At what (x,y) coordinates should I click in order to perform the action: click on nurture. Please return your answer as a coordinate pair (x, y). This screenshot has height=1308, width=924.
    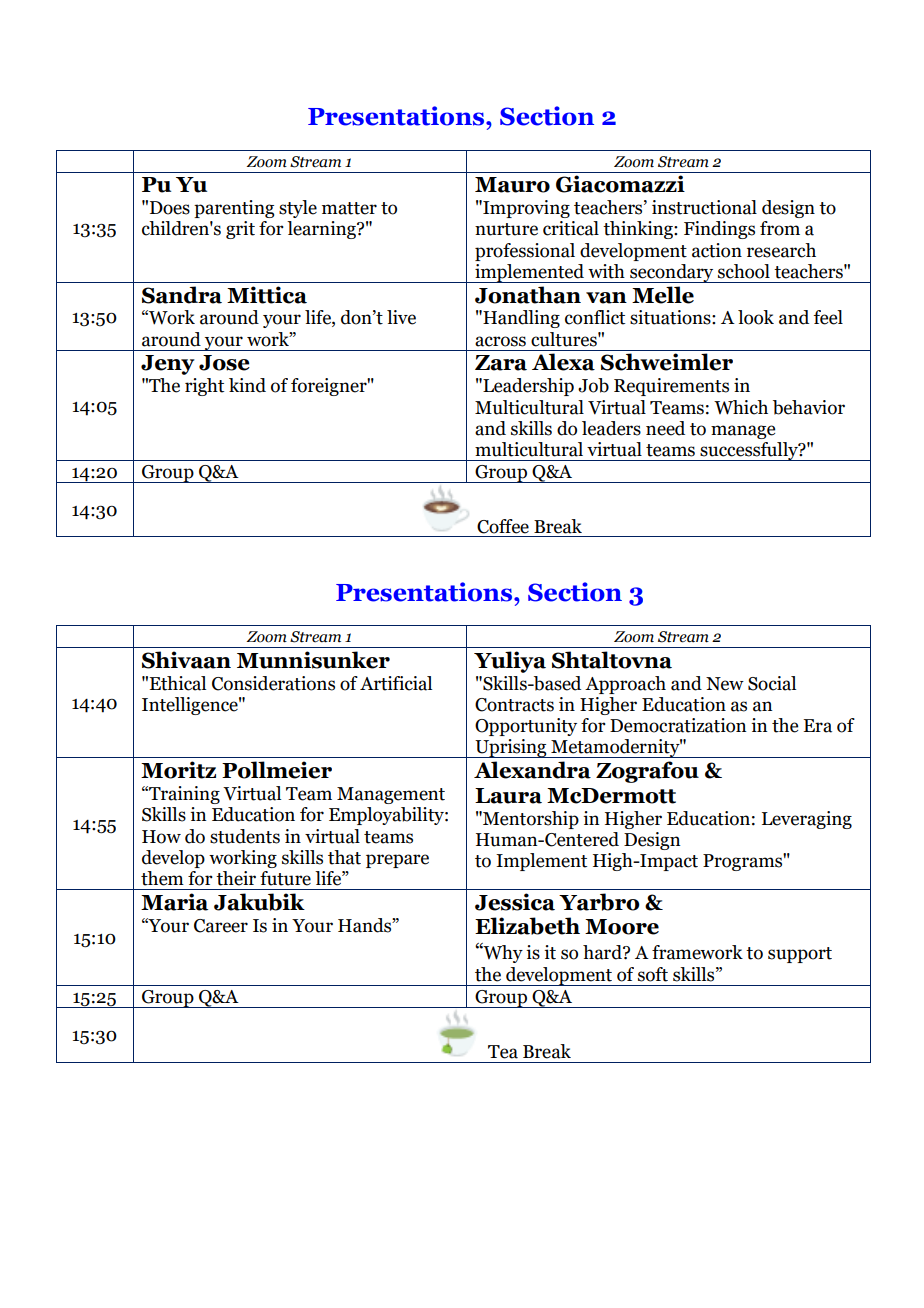
    Looking at the image, I should click on (506, 229).
